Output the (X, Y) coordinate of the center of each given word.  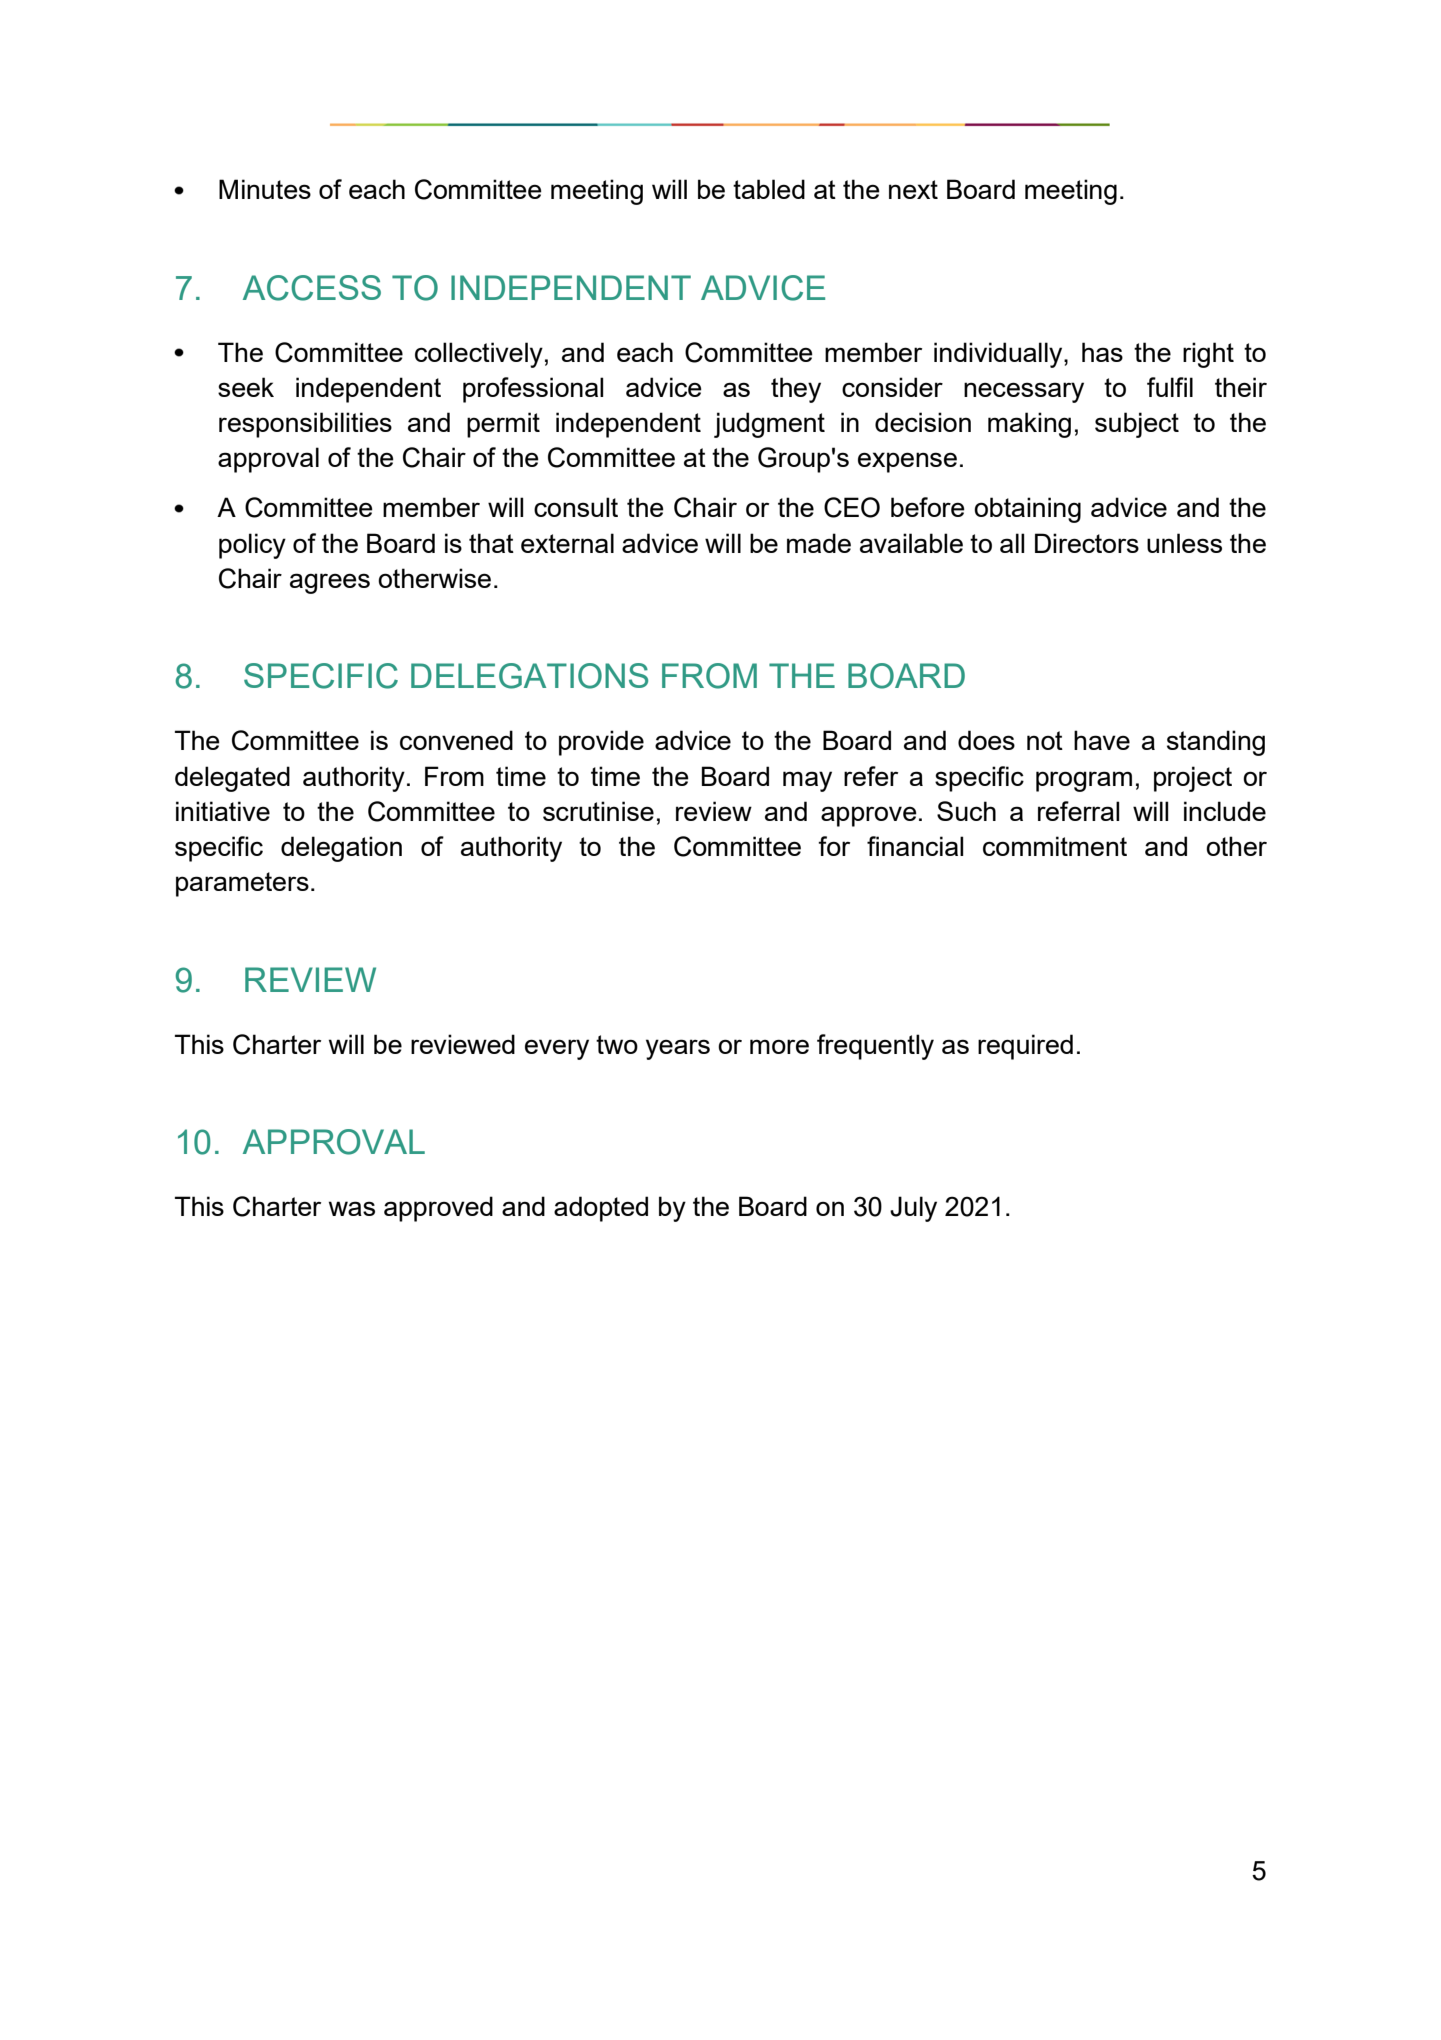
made (819, 543)
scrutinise (598, 811)
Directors (1087, 543)
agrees (330, 583)
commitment (1055, 846)
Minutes (265, 189)
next (913, 189)
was (352, 1208)
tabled (769, 189)
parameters (242, 884)
